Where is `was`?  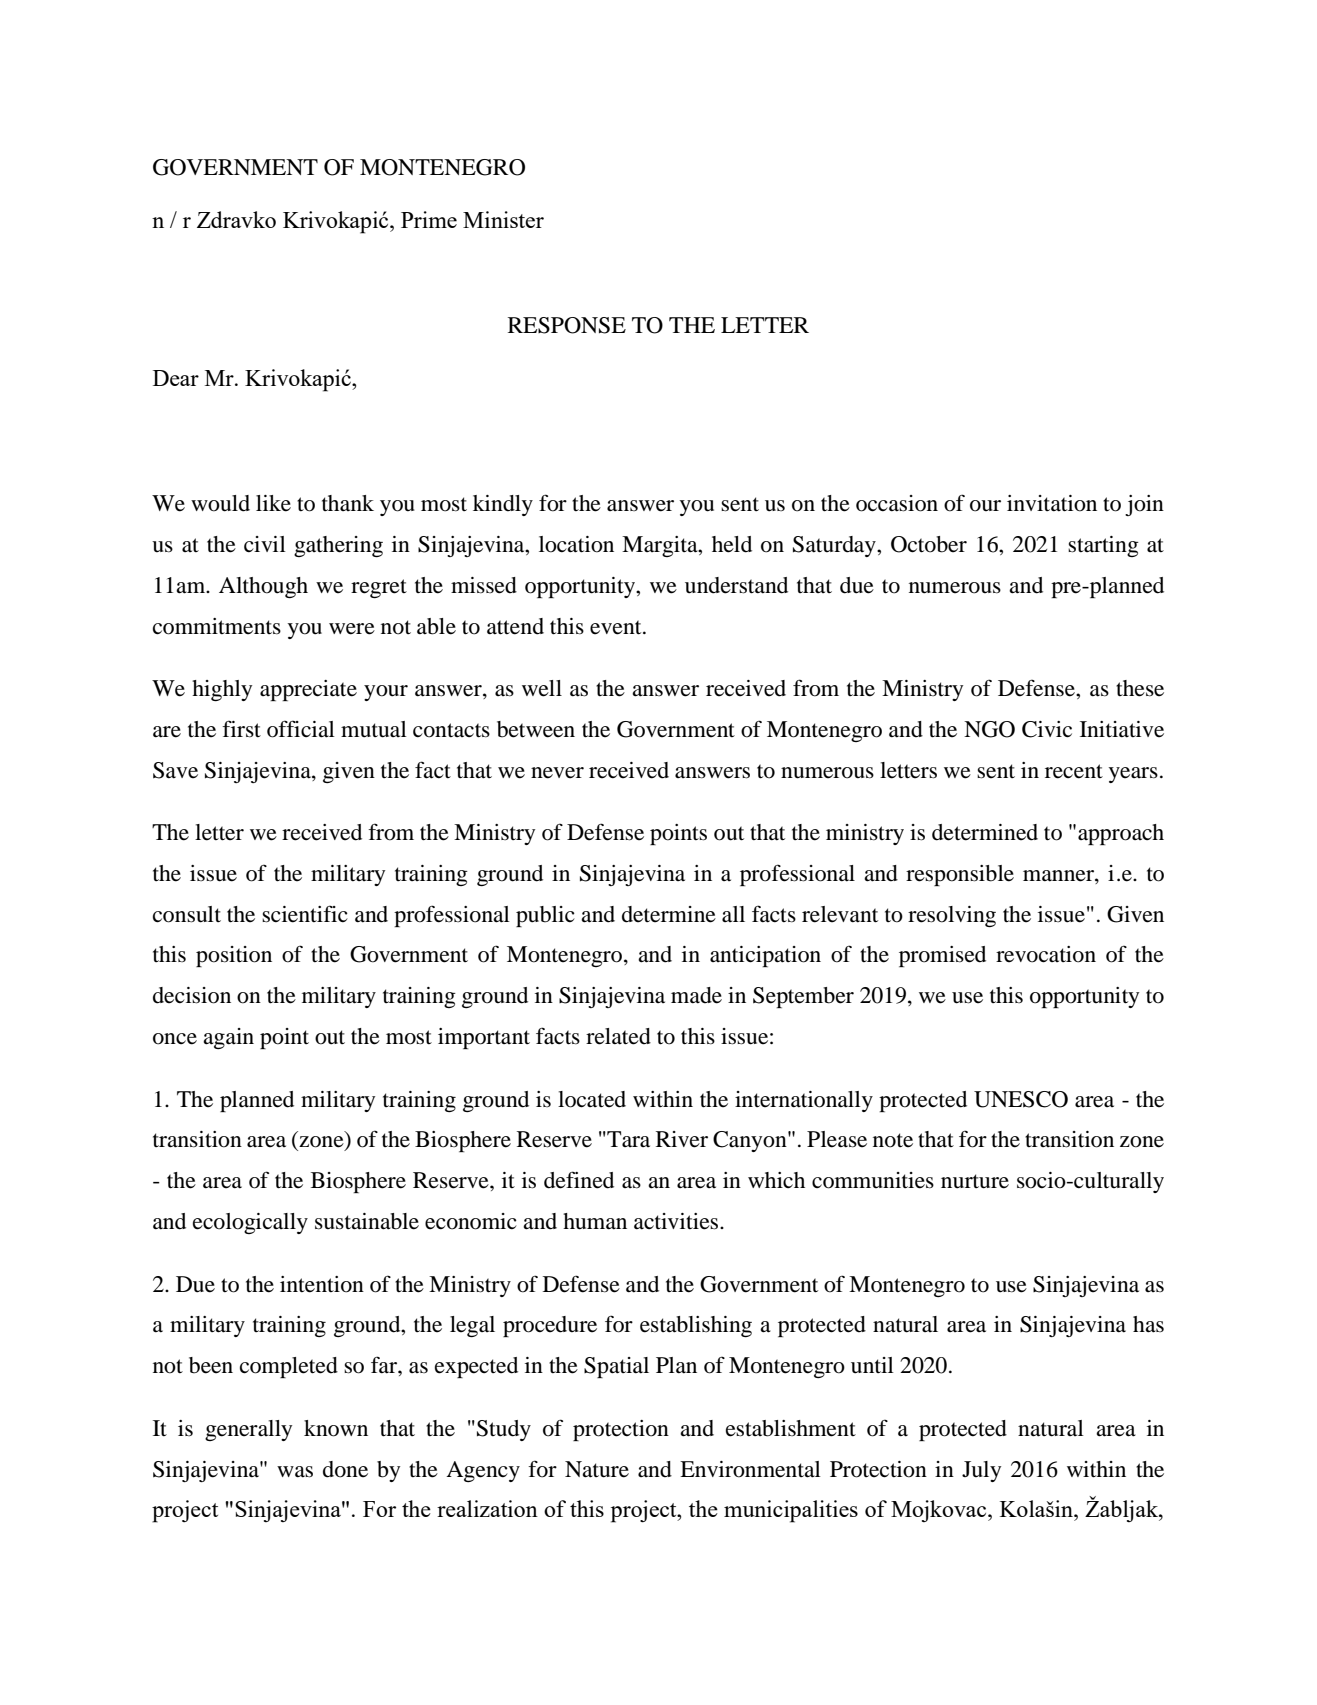 was is located at coordinates (295, 1472).
